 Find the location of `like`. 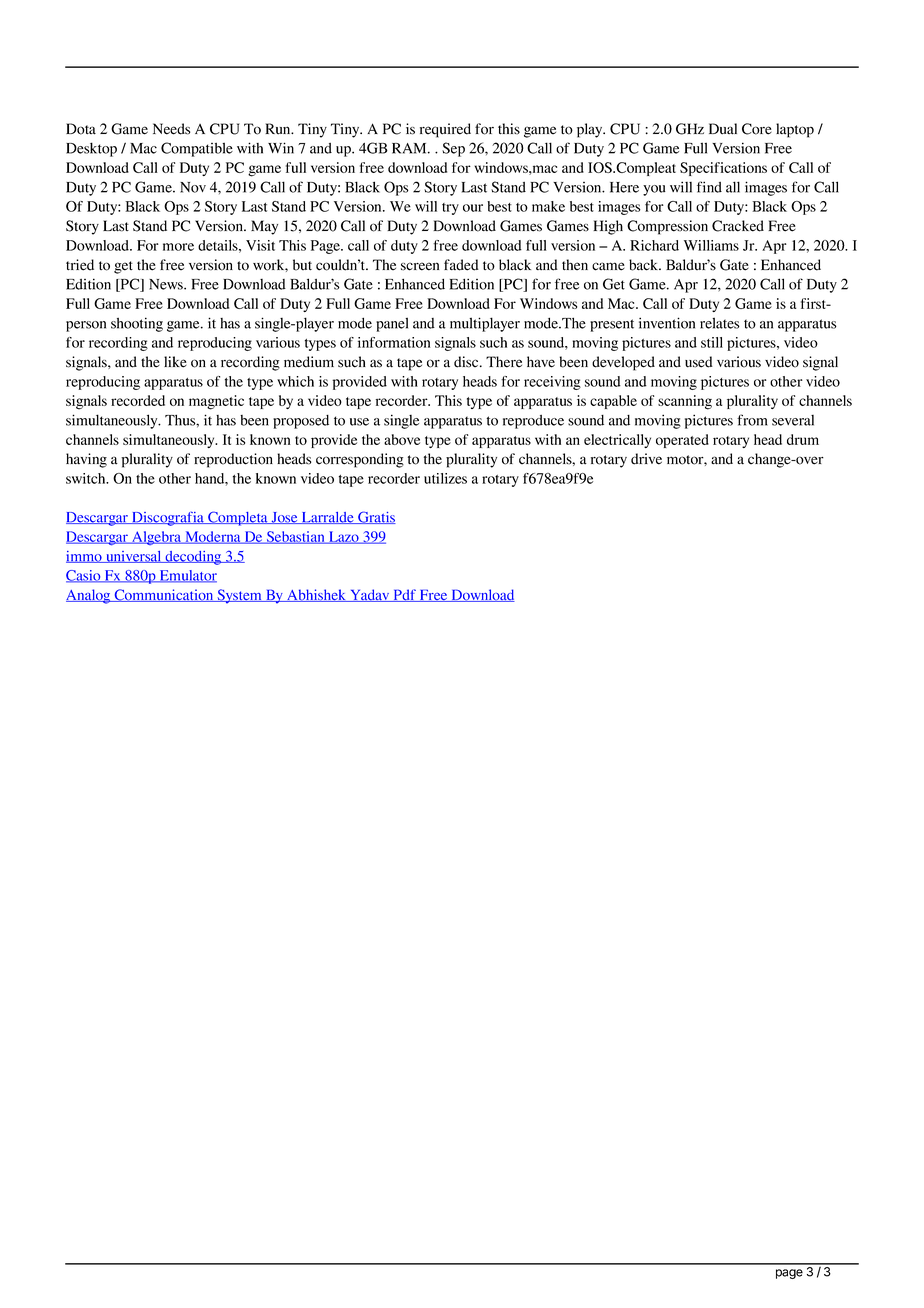

like is located at coordinates (175, 362).
